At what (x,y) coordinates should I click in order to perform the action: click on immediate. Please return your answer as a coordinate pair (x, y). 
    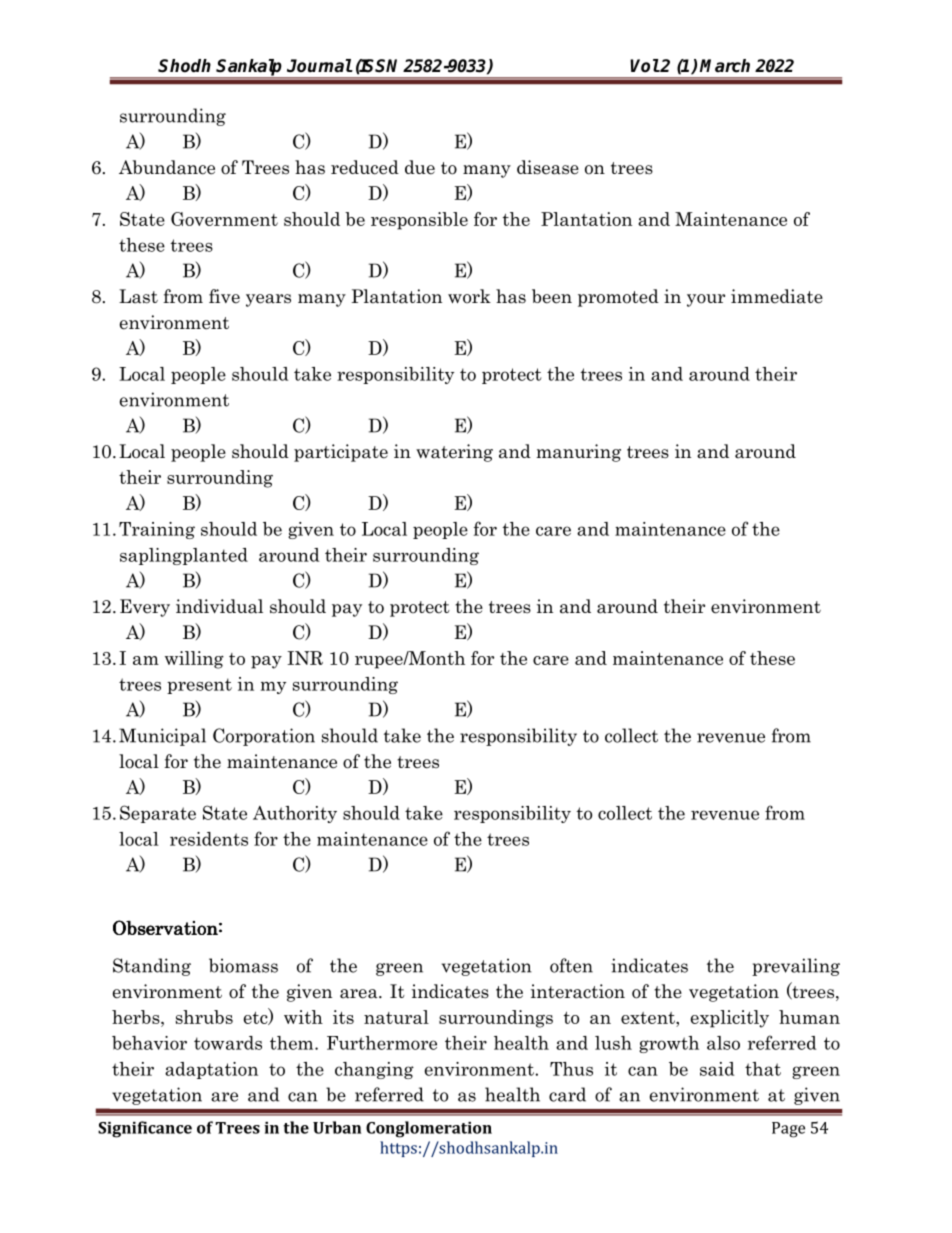
    Looking at the image, I should click on (777, 296).
